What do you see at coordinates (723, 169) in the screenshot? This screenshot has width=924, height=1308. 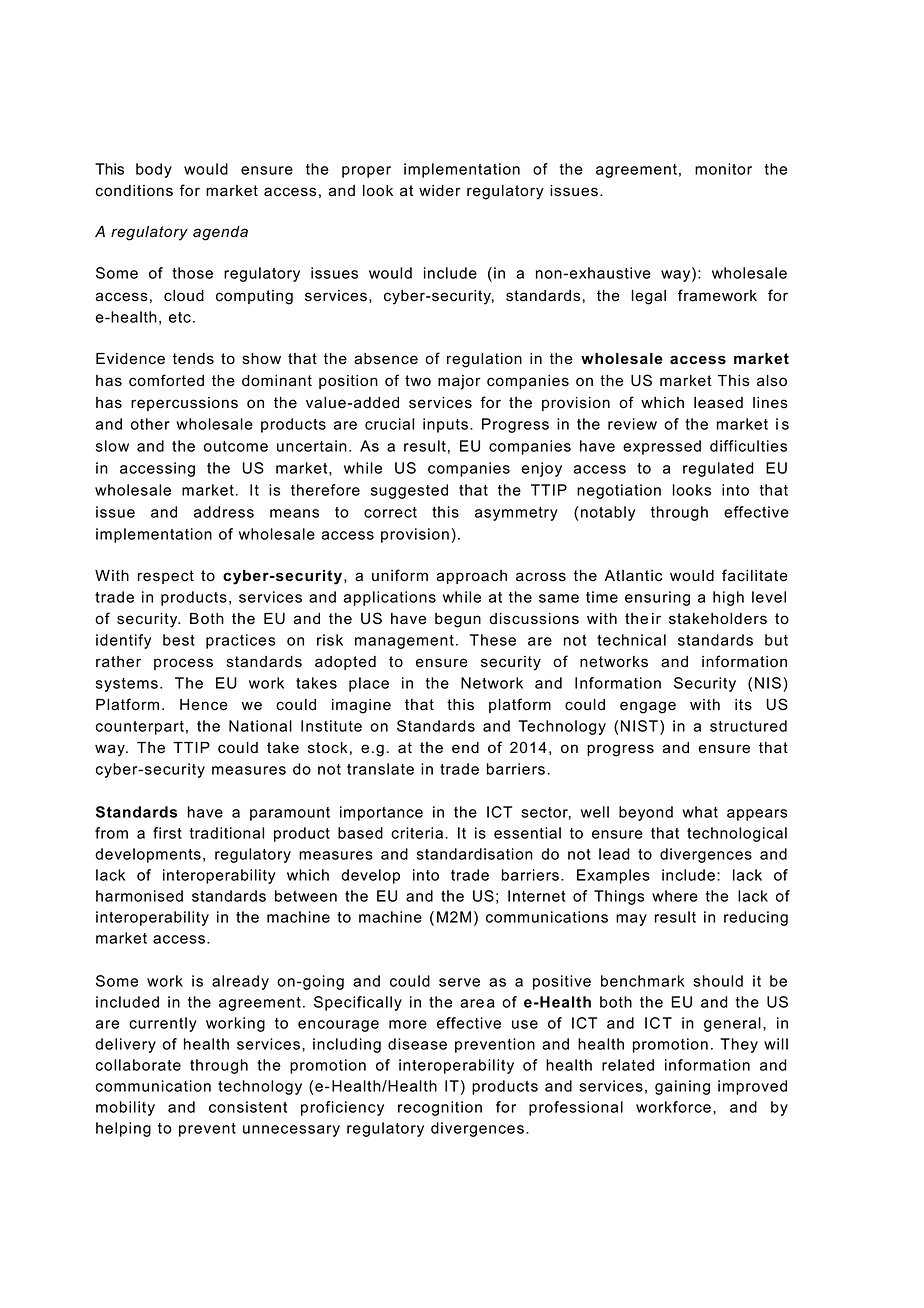 I see `monitor` at bounding box center [723, 169].
